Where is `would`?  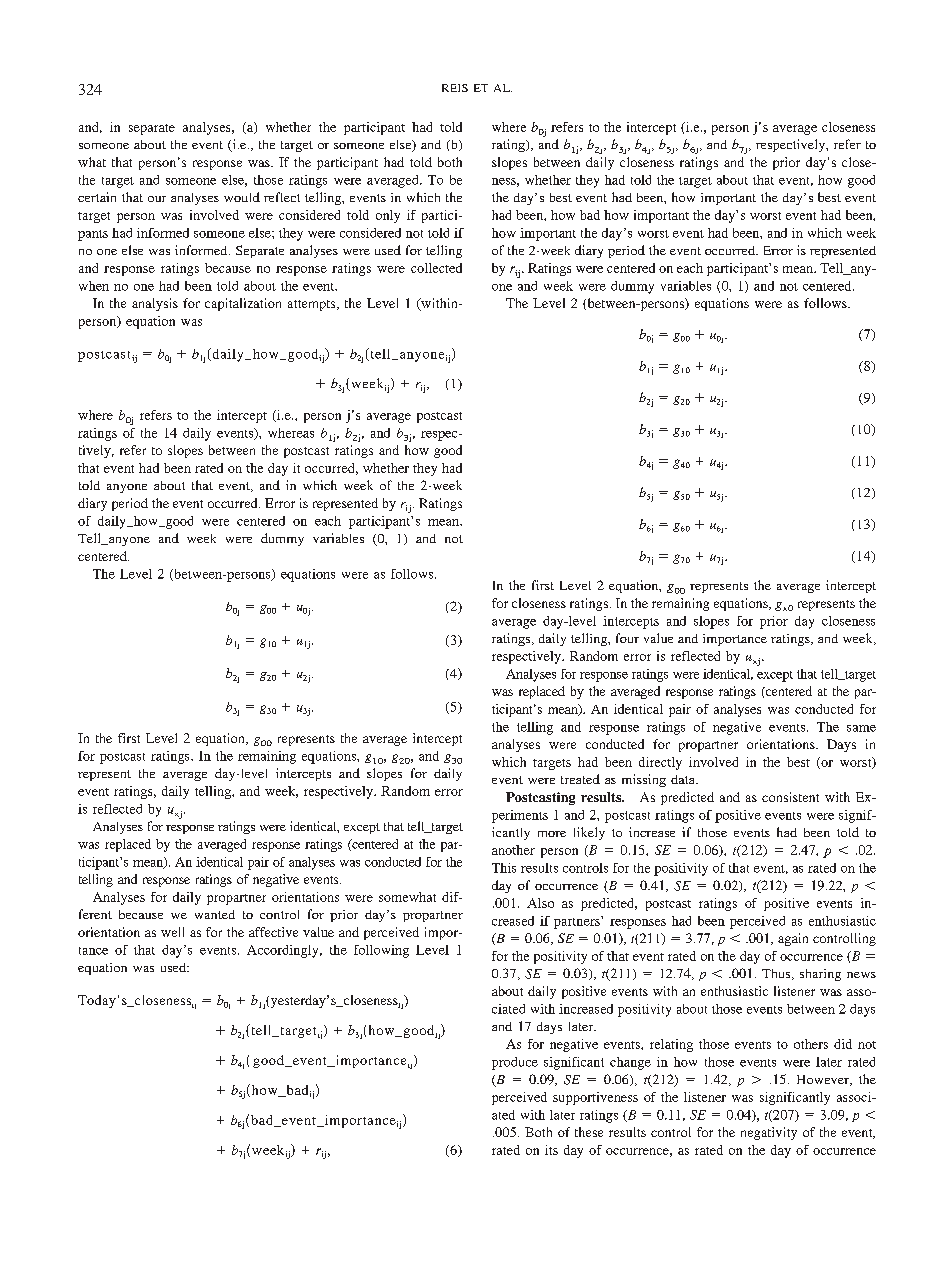 would is located at coordinates (242, 197).
